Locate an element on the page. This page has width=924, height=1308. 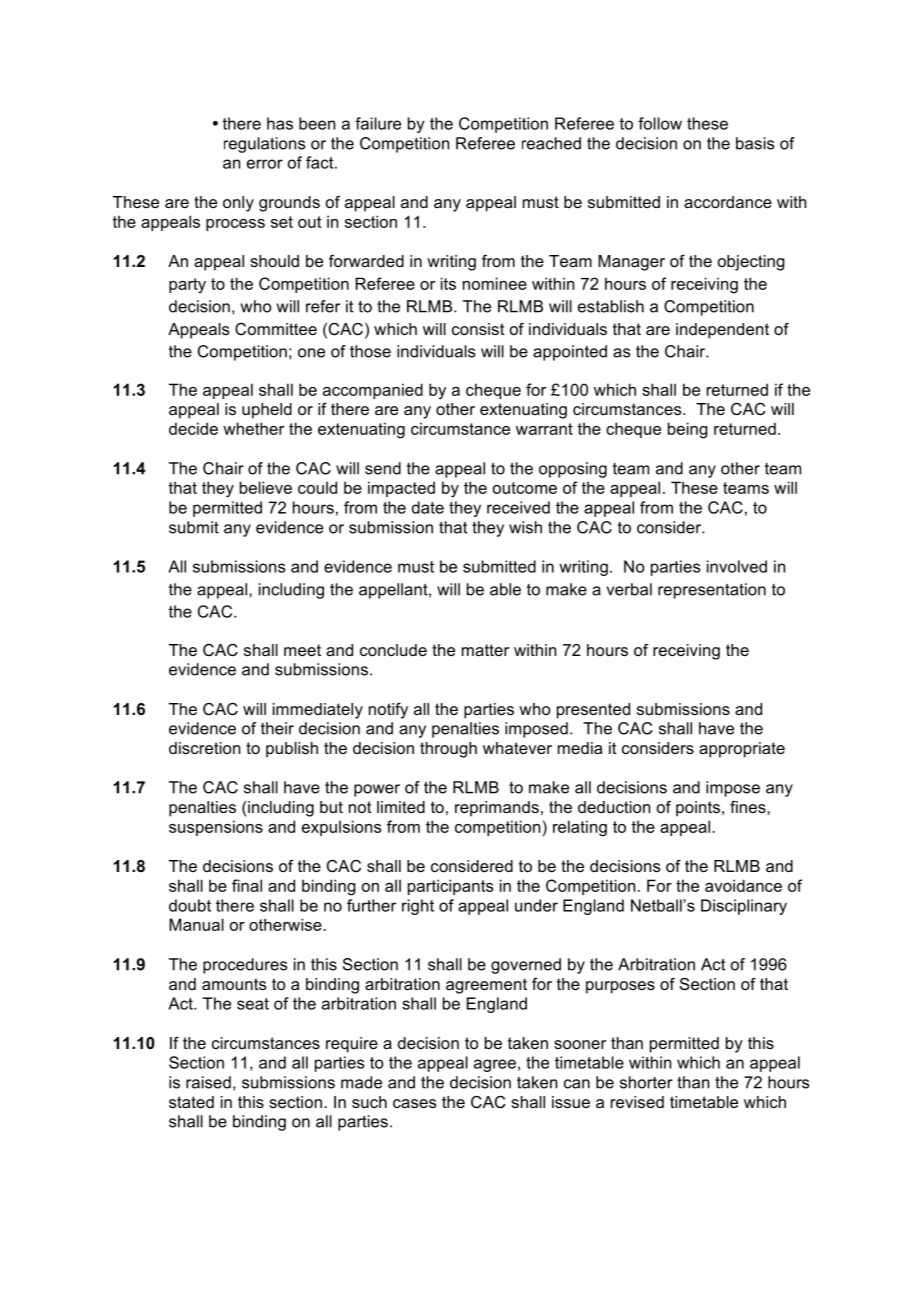
regulations is located at coordinates (265, 145).
